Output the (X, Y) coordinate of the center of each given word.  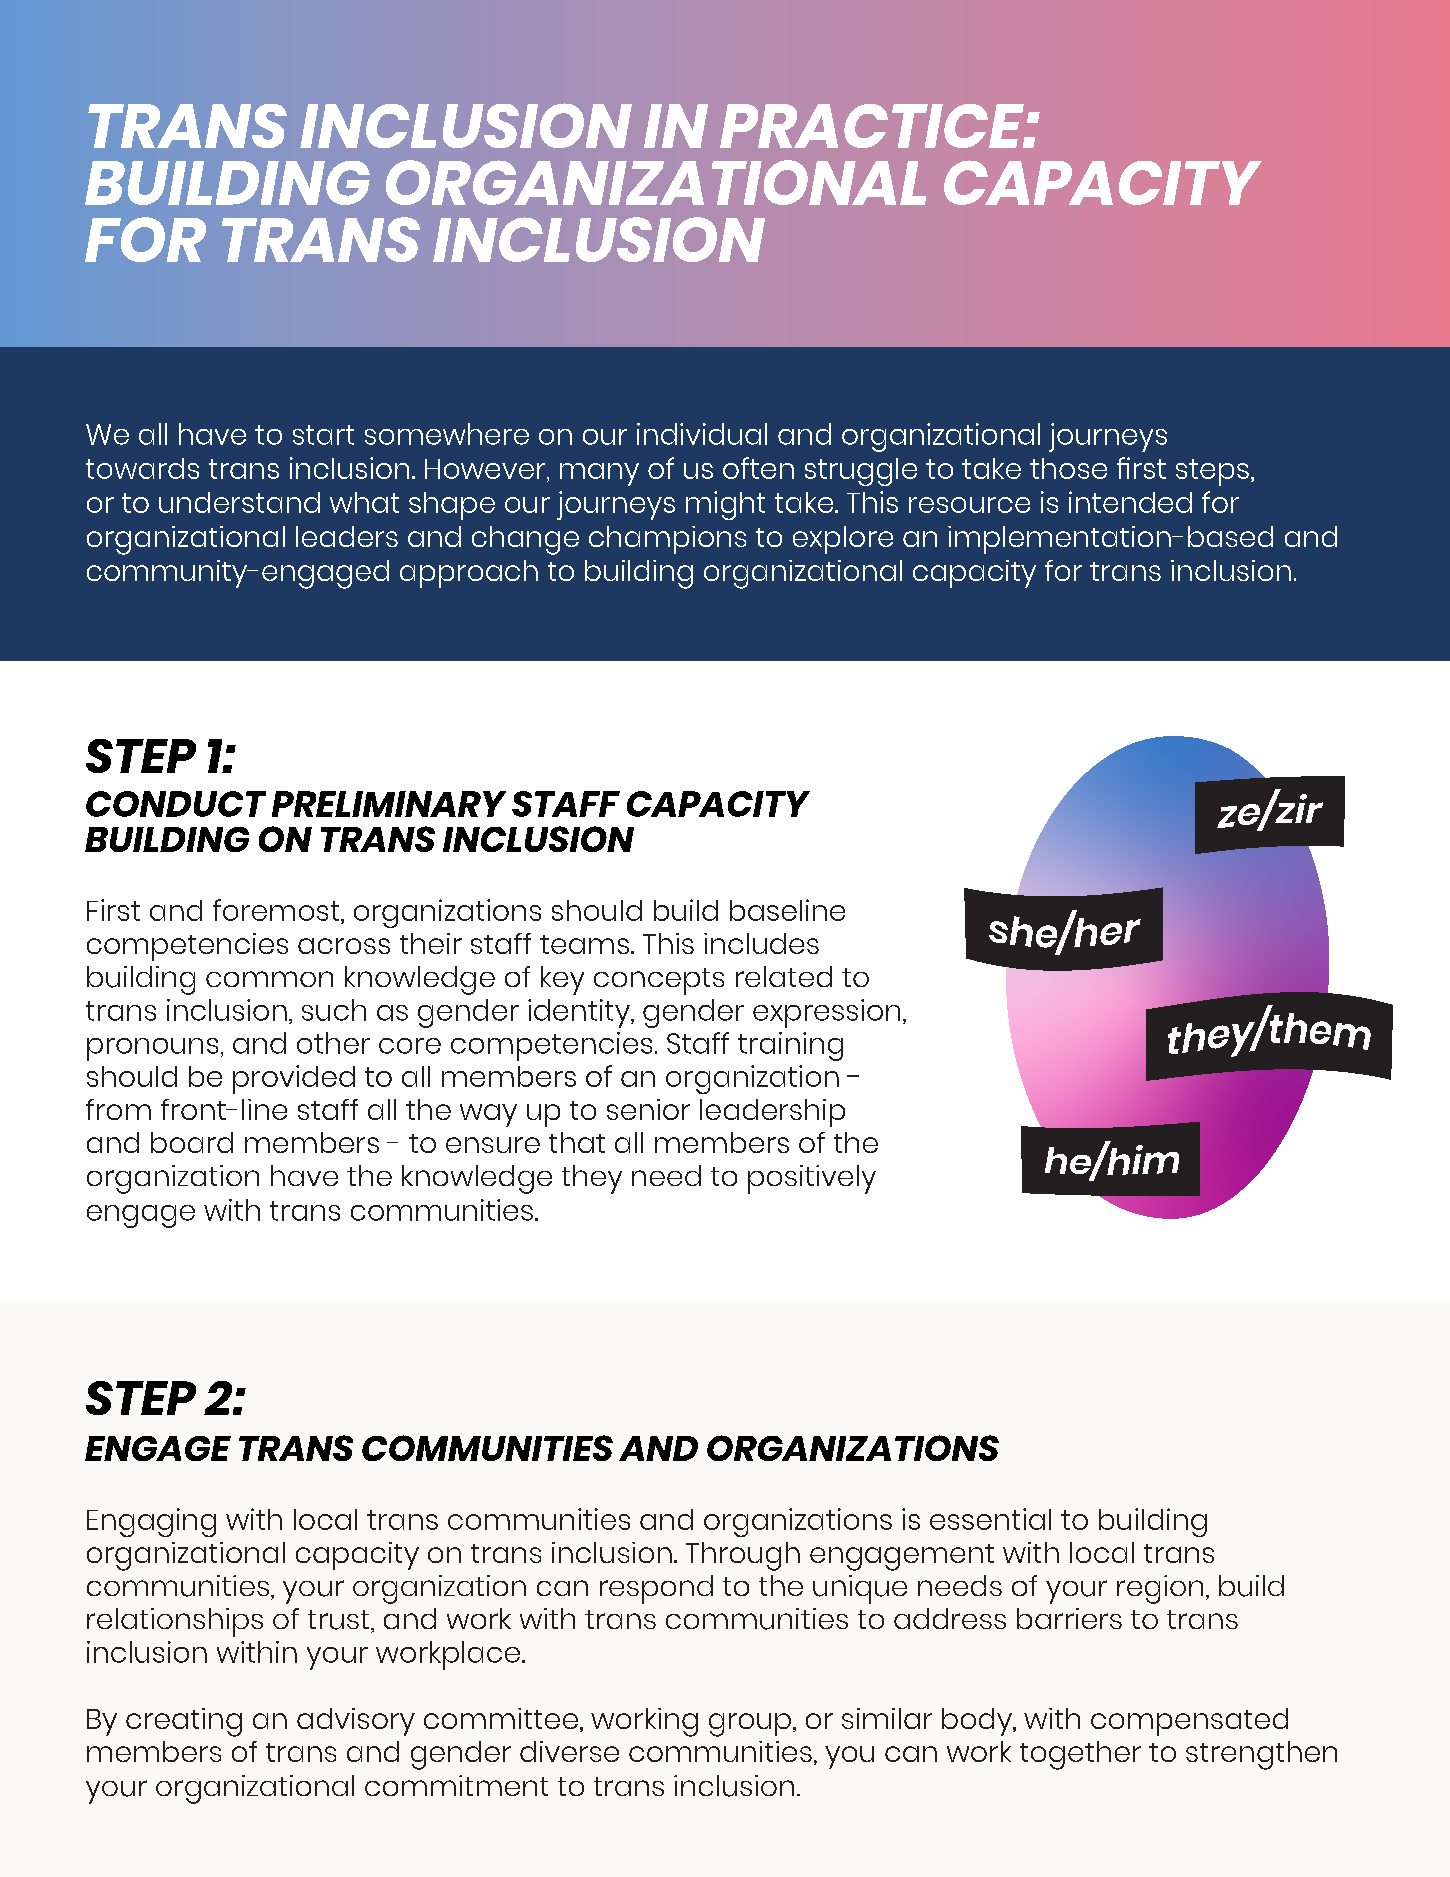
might (725, 505)
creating (184, 1722)
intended (1130, 502)
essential (990, 1519)
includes (761, 943)
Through (743, 1556)
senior (648, 1109)
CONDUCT (176, 804)
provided (294, 1079)
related (784, 976)
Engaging (151, 1522)
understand (239, 502)
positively (812, 1179)
